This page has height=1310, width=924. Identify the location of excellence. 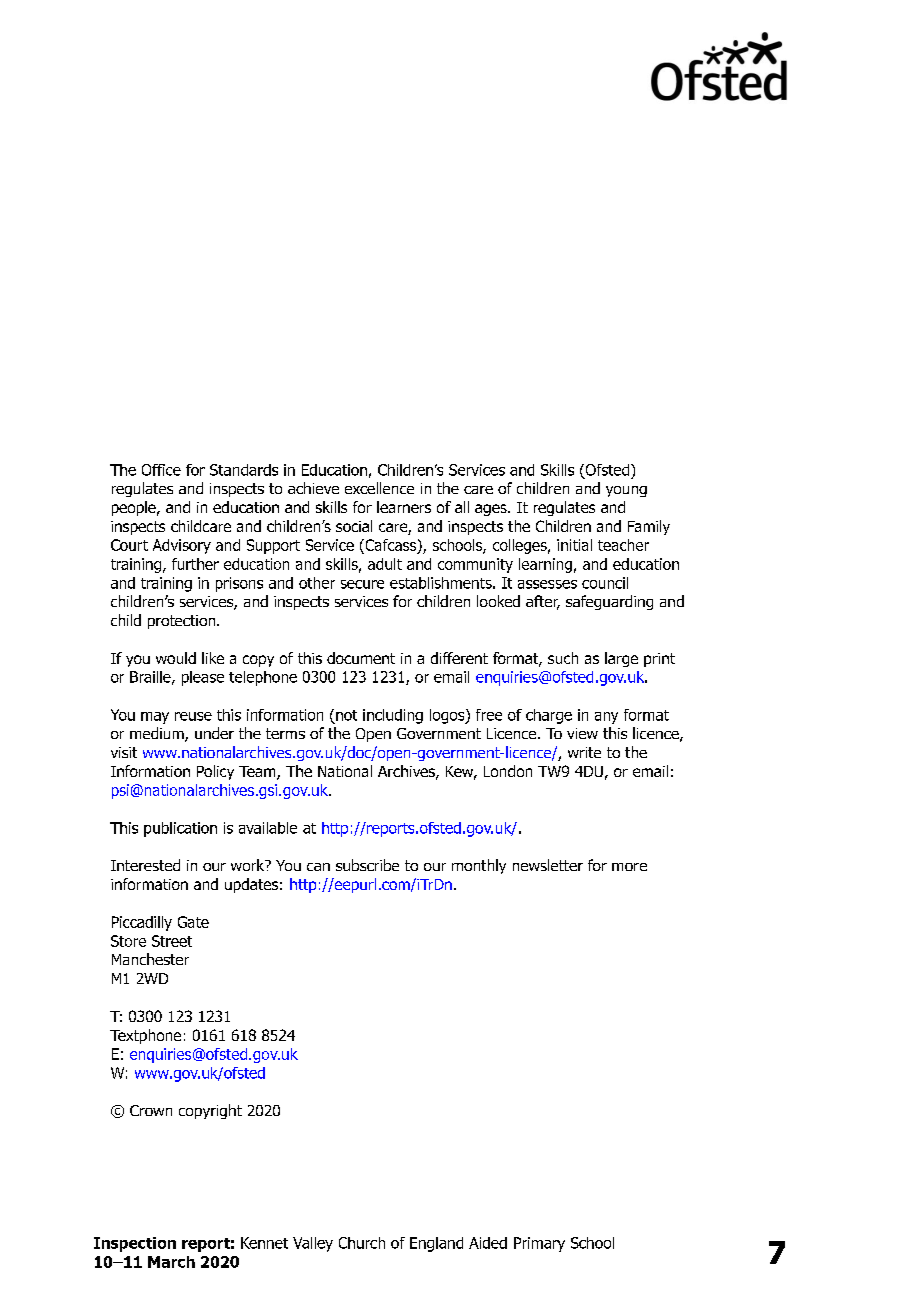
(379, 488).
